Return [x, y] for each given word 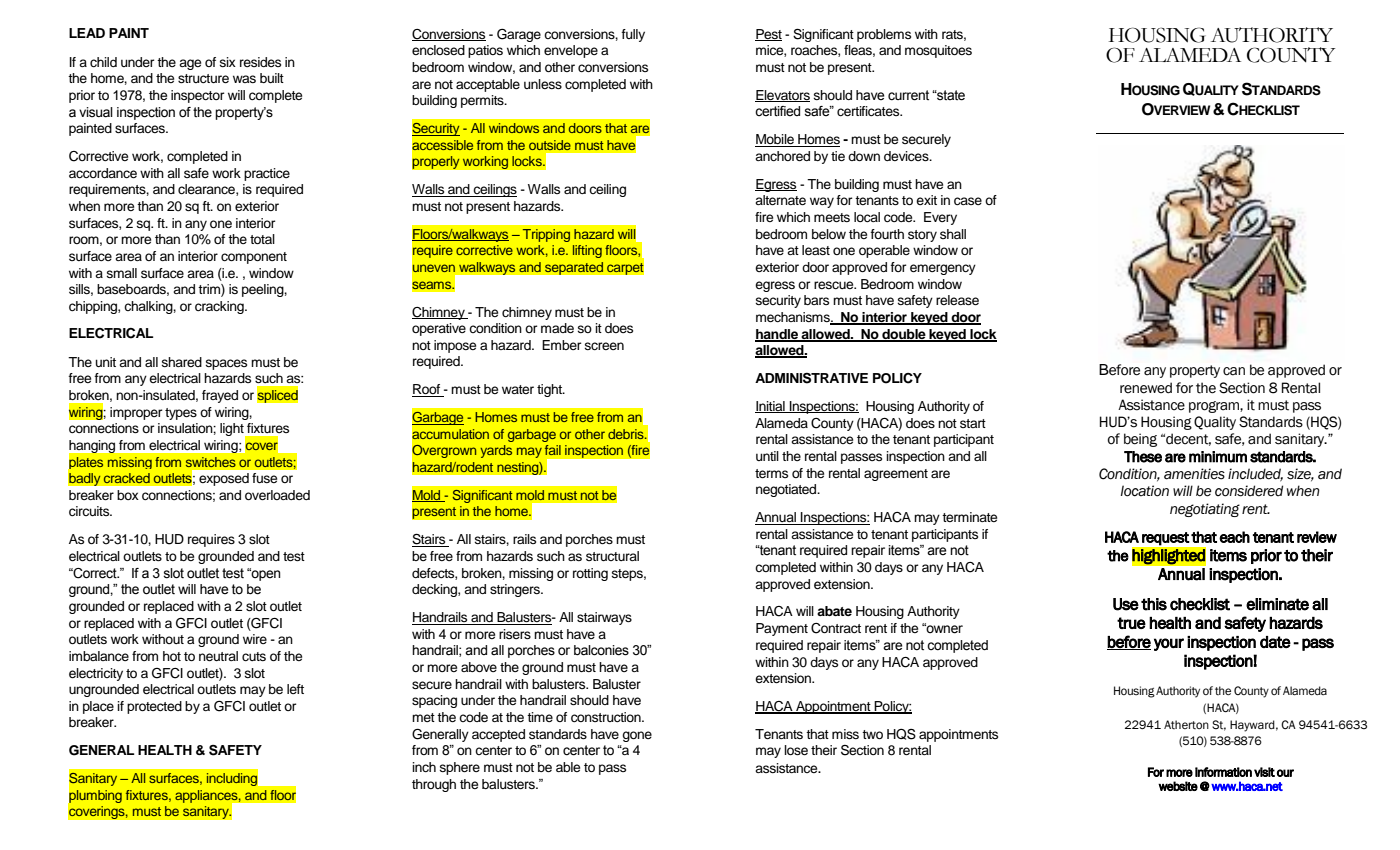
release [957, 300]
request [1165, 538]
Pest [768, 35]
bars [816, 300]
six [228, 62]
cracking [220, 307]
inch [424, 767]
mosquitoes [938, 51]
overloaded [277, 495]
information [1223, 772]
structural [612, 556]
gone [637, 736]
